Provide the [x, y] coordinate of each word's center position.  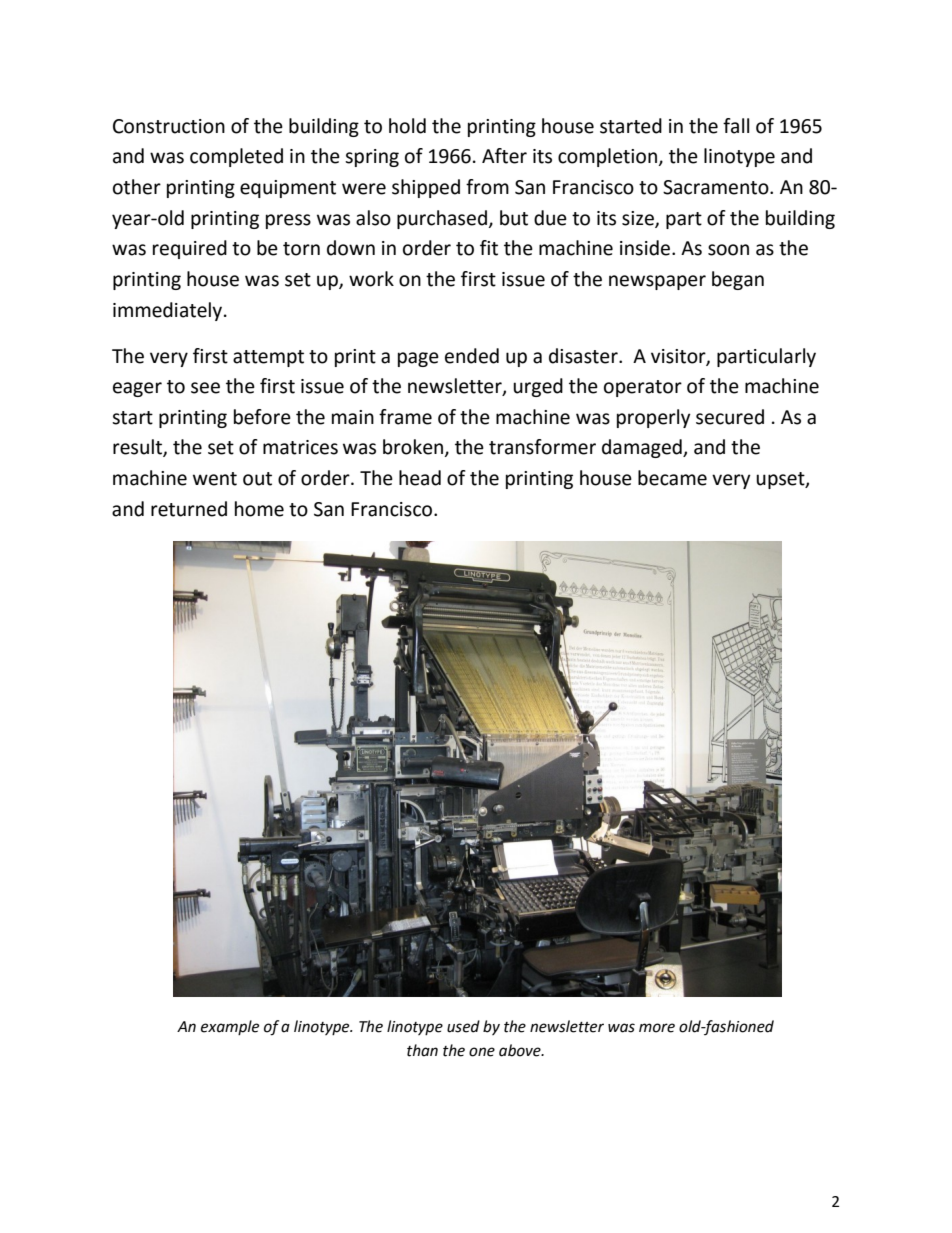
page [418, 359]
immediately [169, 311]
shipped [426, 188]
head [420, 478]
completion [607, 157]
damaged [643, 448]
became [672, 478]
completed [236, 157]
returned [189, 509]
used [463, 1026]
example [230, 1027]
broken [414, 448]
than [422, 1050]
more [657, 1028]
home [259, 509]
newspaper [657, 282]
